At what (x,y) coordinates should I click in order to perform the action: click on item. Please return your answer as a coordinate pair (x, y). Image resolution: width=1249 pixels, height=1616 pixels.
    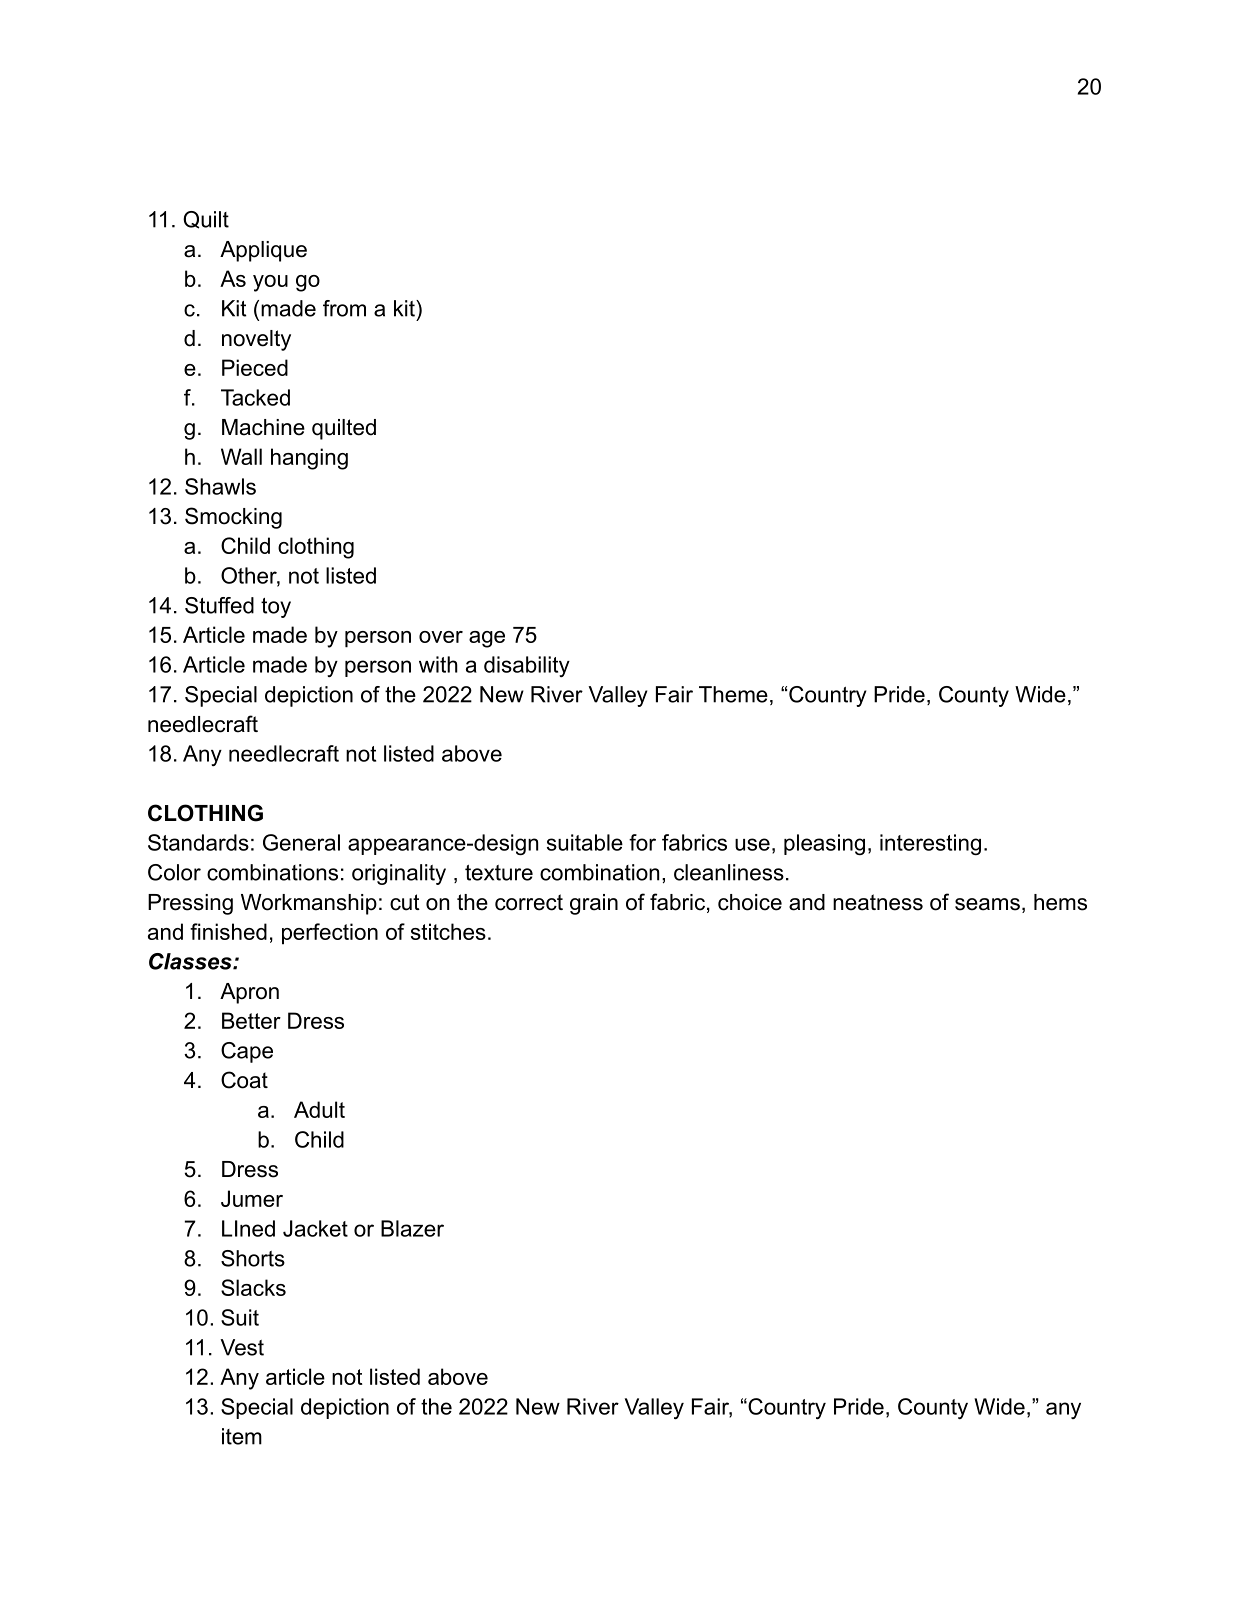
    Looking at the image, I should click on (242, 1436).
